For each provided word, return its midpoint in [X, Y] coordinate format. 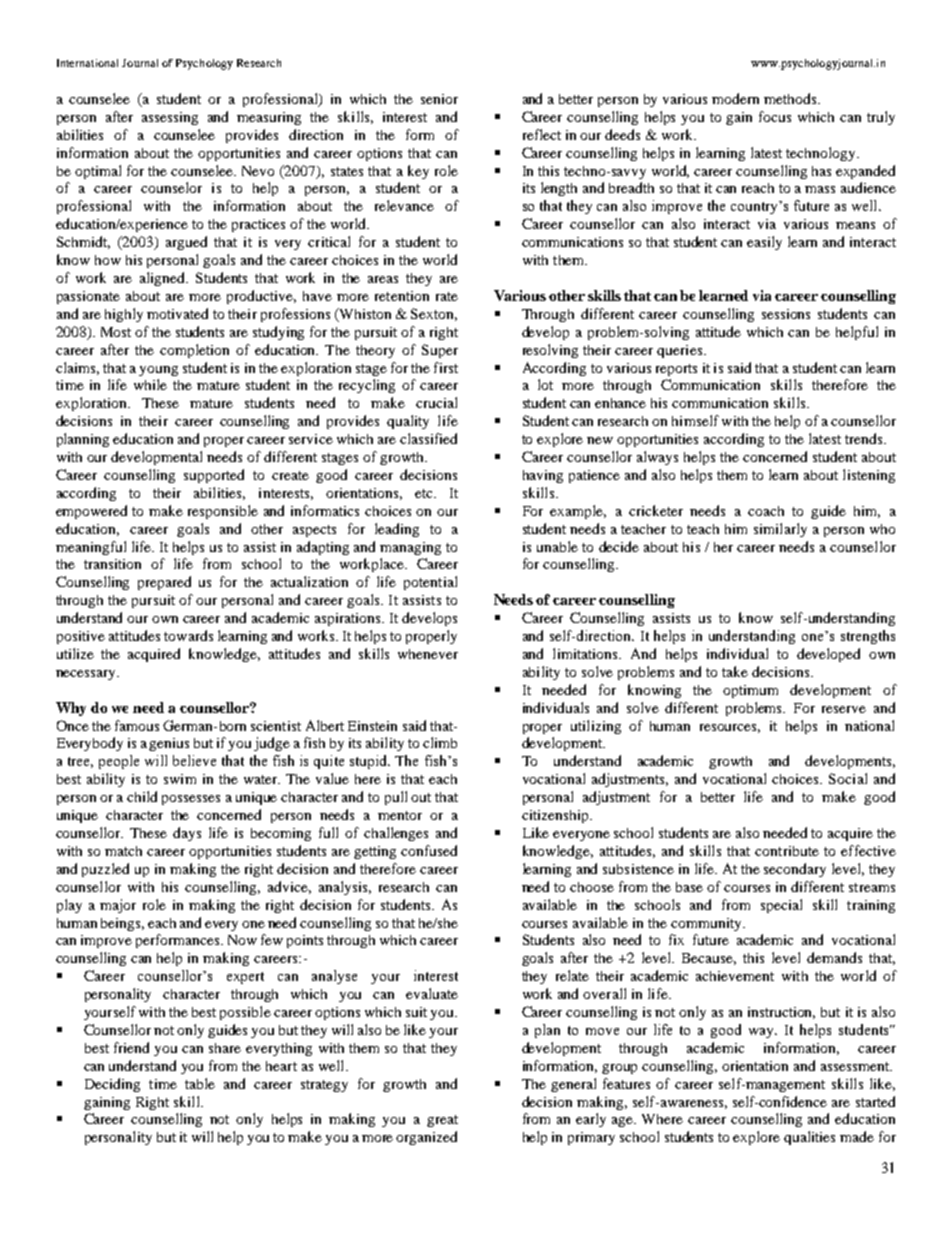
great [442, 1121]
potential [430, 583]
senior [439, 99]
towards [188, 635]
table [200, 1083]
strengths [868, 637]
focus [775, 116]
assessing [170, 118]
